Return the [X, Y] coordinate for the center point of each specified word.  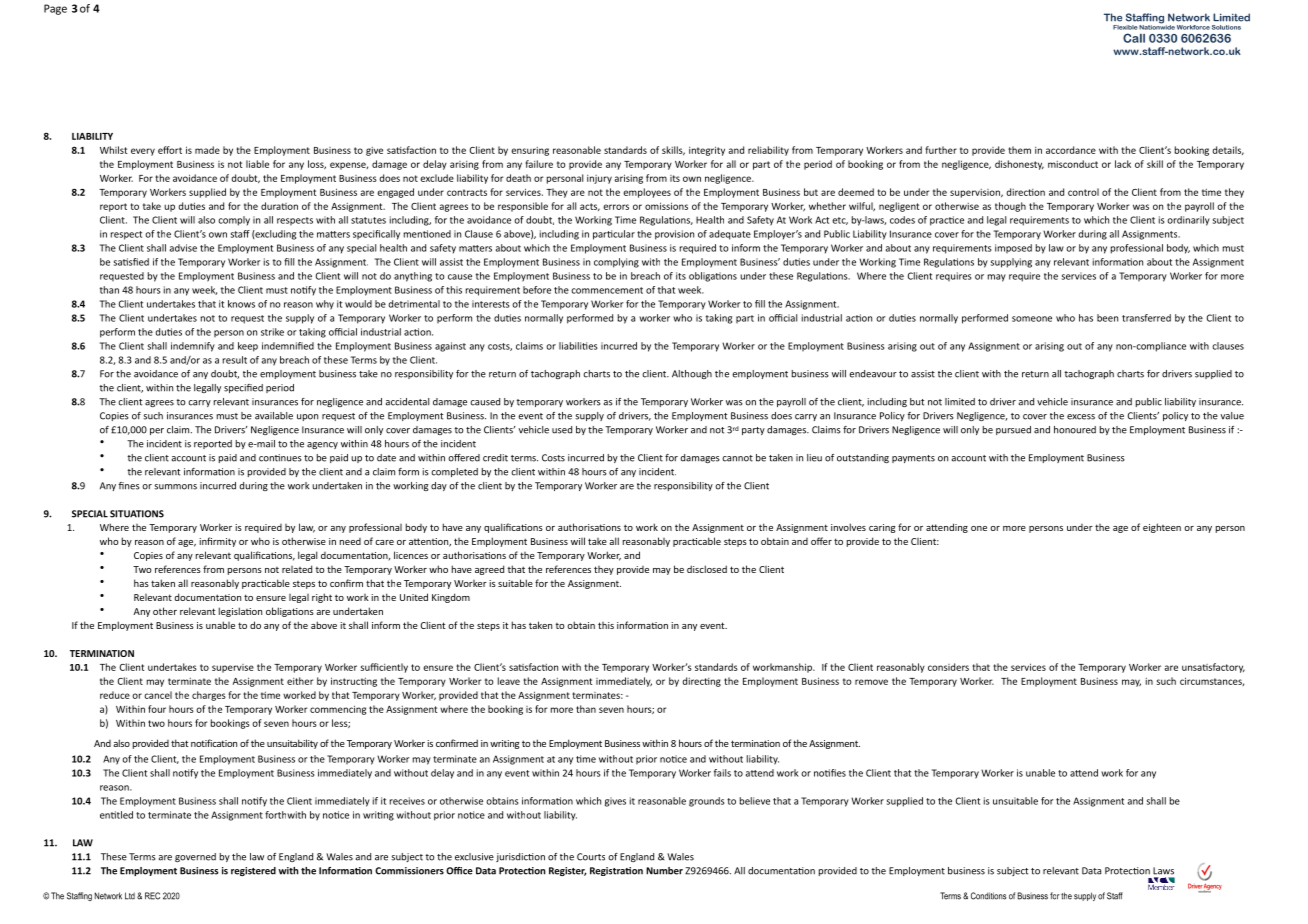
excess [1081, 417]
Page [55, 9]
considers [948, 667]
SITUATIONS [137, 514]
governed [195, 857]
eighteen [1162, 528]
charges [209, 696]
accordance [1071, 150]
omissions [666, 206]
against [450, 347]
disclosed [707, 569]
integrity [707, 151]
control [1083, 192]
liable [257, 164]
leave [509, 681]
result [235, 360]
